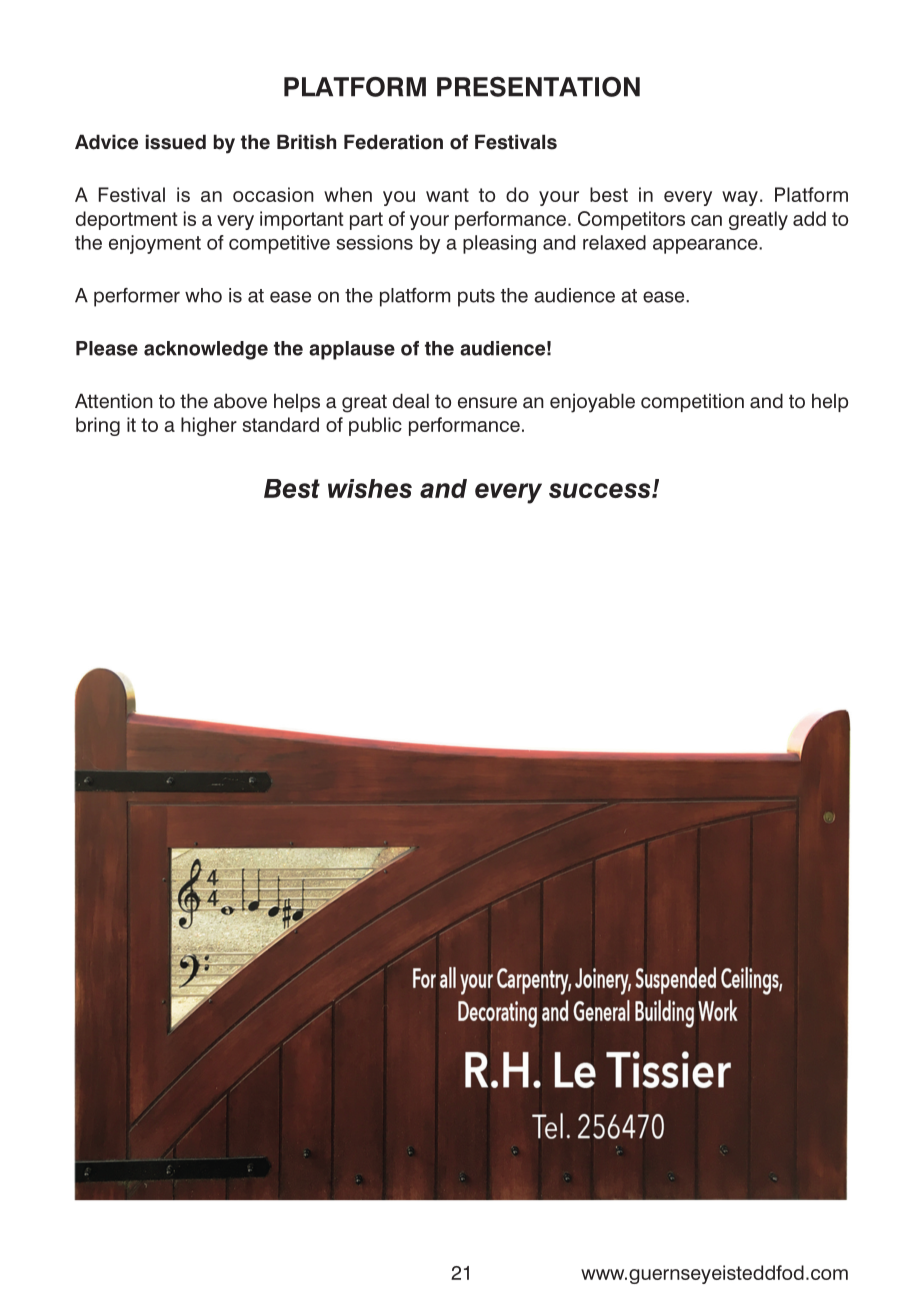 This image has height=1311, width=924. Describe the element at coordinates (176, 142) in the image. I see `issued` at that location.
